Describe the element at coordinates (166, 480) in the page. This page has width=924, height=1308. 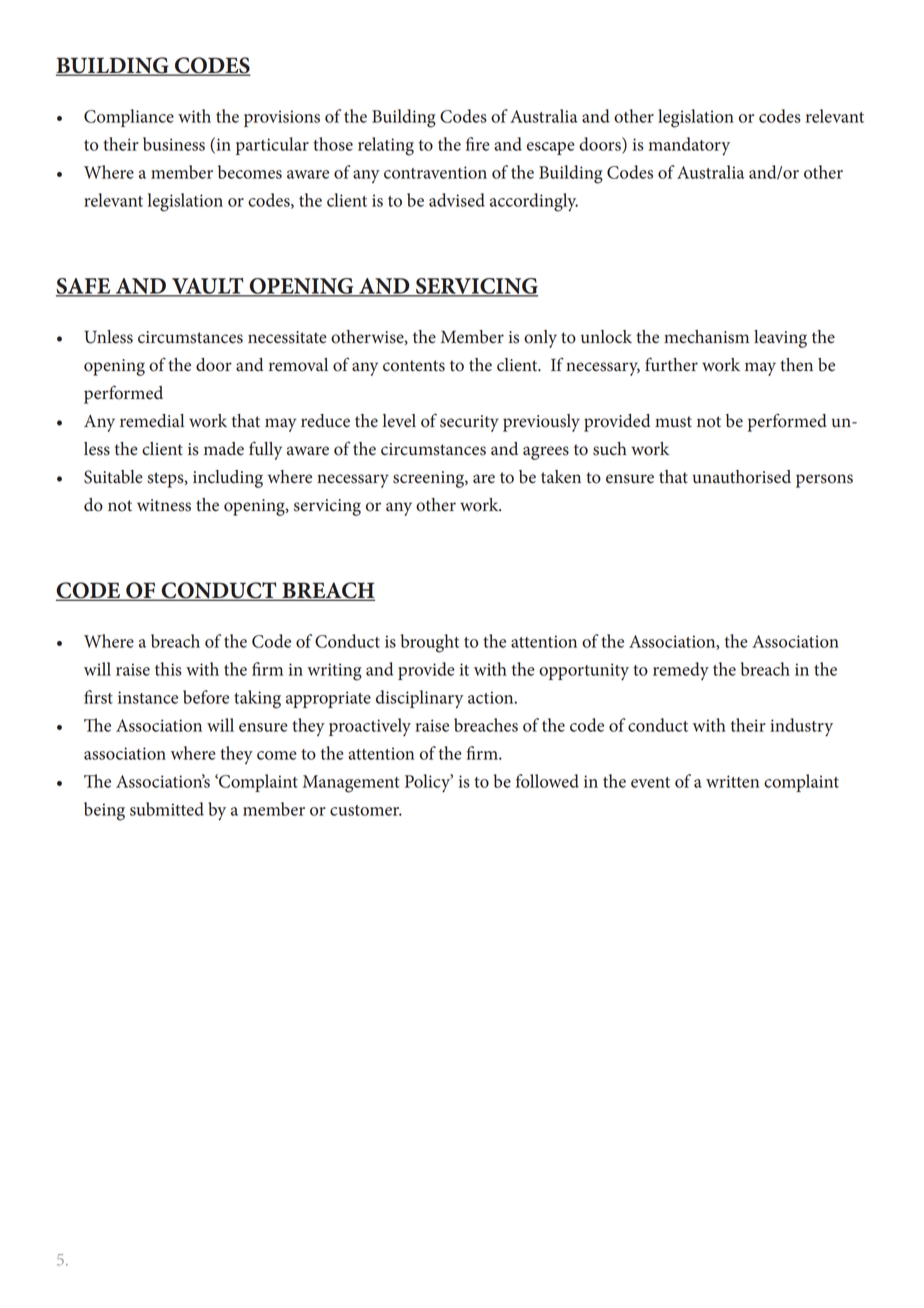
I see `steps` at that location.
